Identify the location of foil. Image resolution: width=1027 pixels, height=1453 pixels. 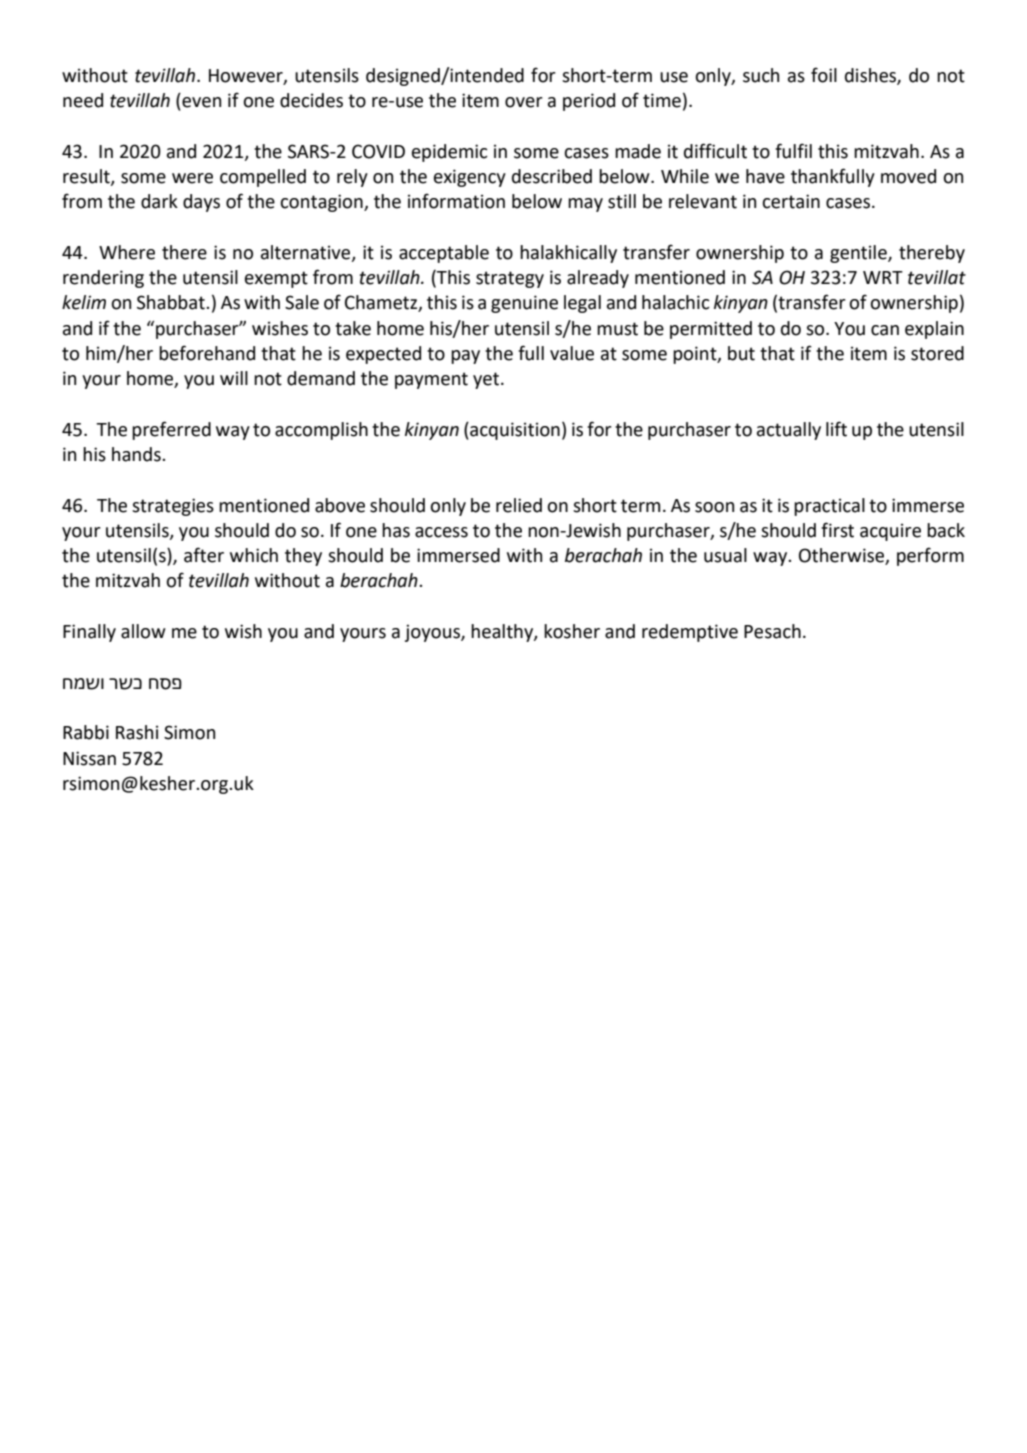
(824, 75).
